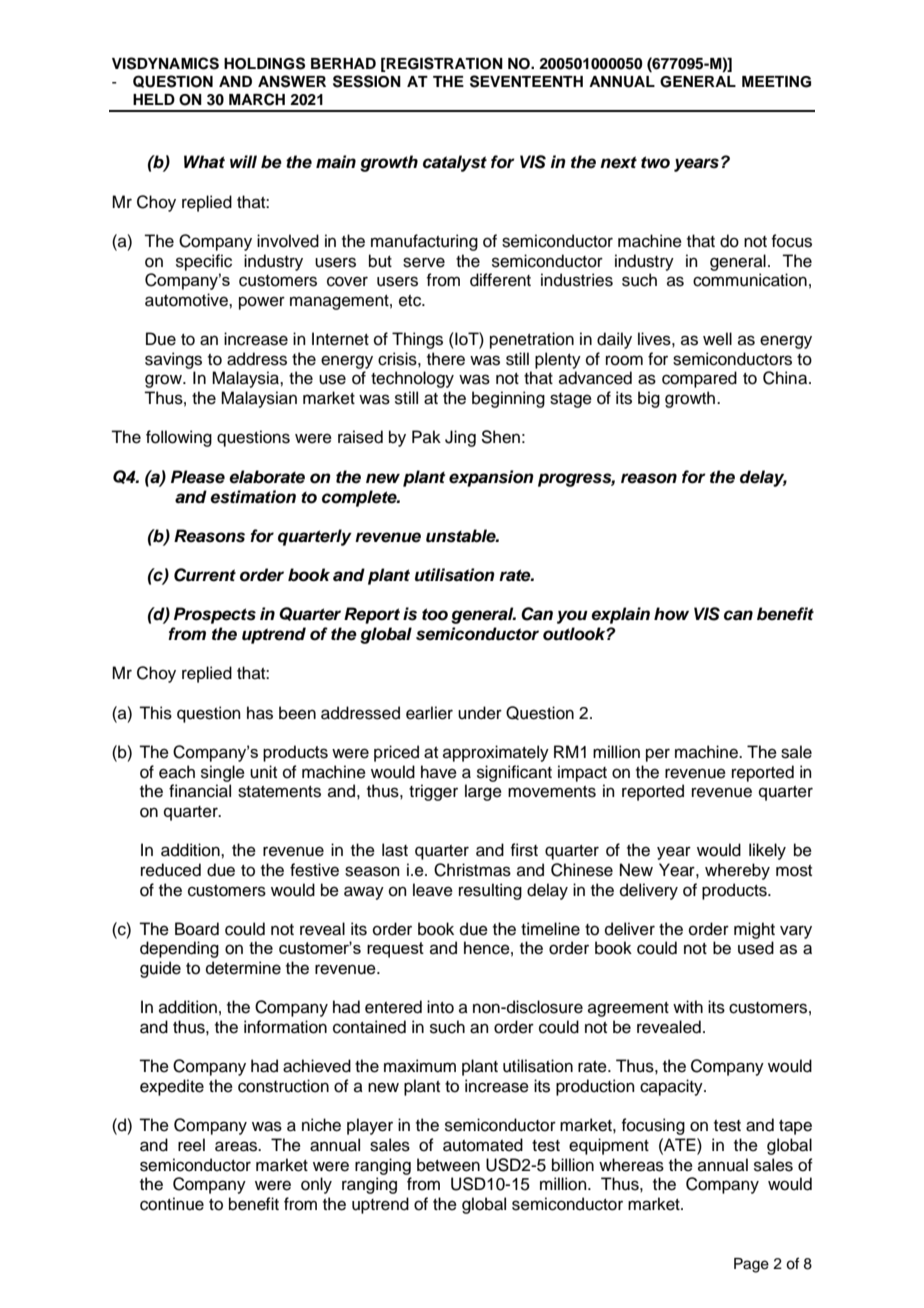 This image has height=1308, width=924. What do you see at coordinates (215, 615) in the image?
I see `Prospects` at bounding box center [215, 615].
